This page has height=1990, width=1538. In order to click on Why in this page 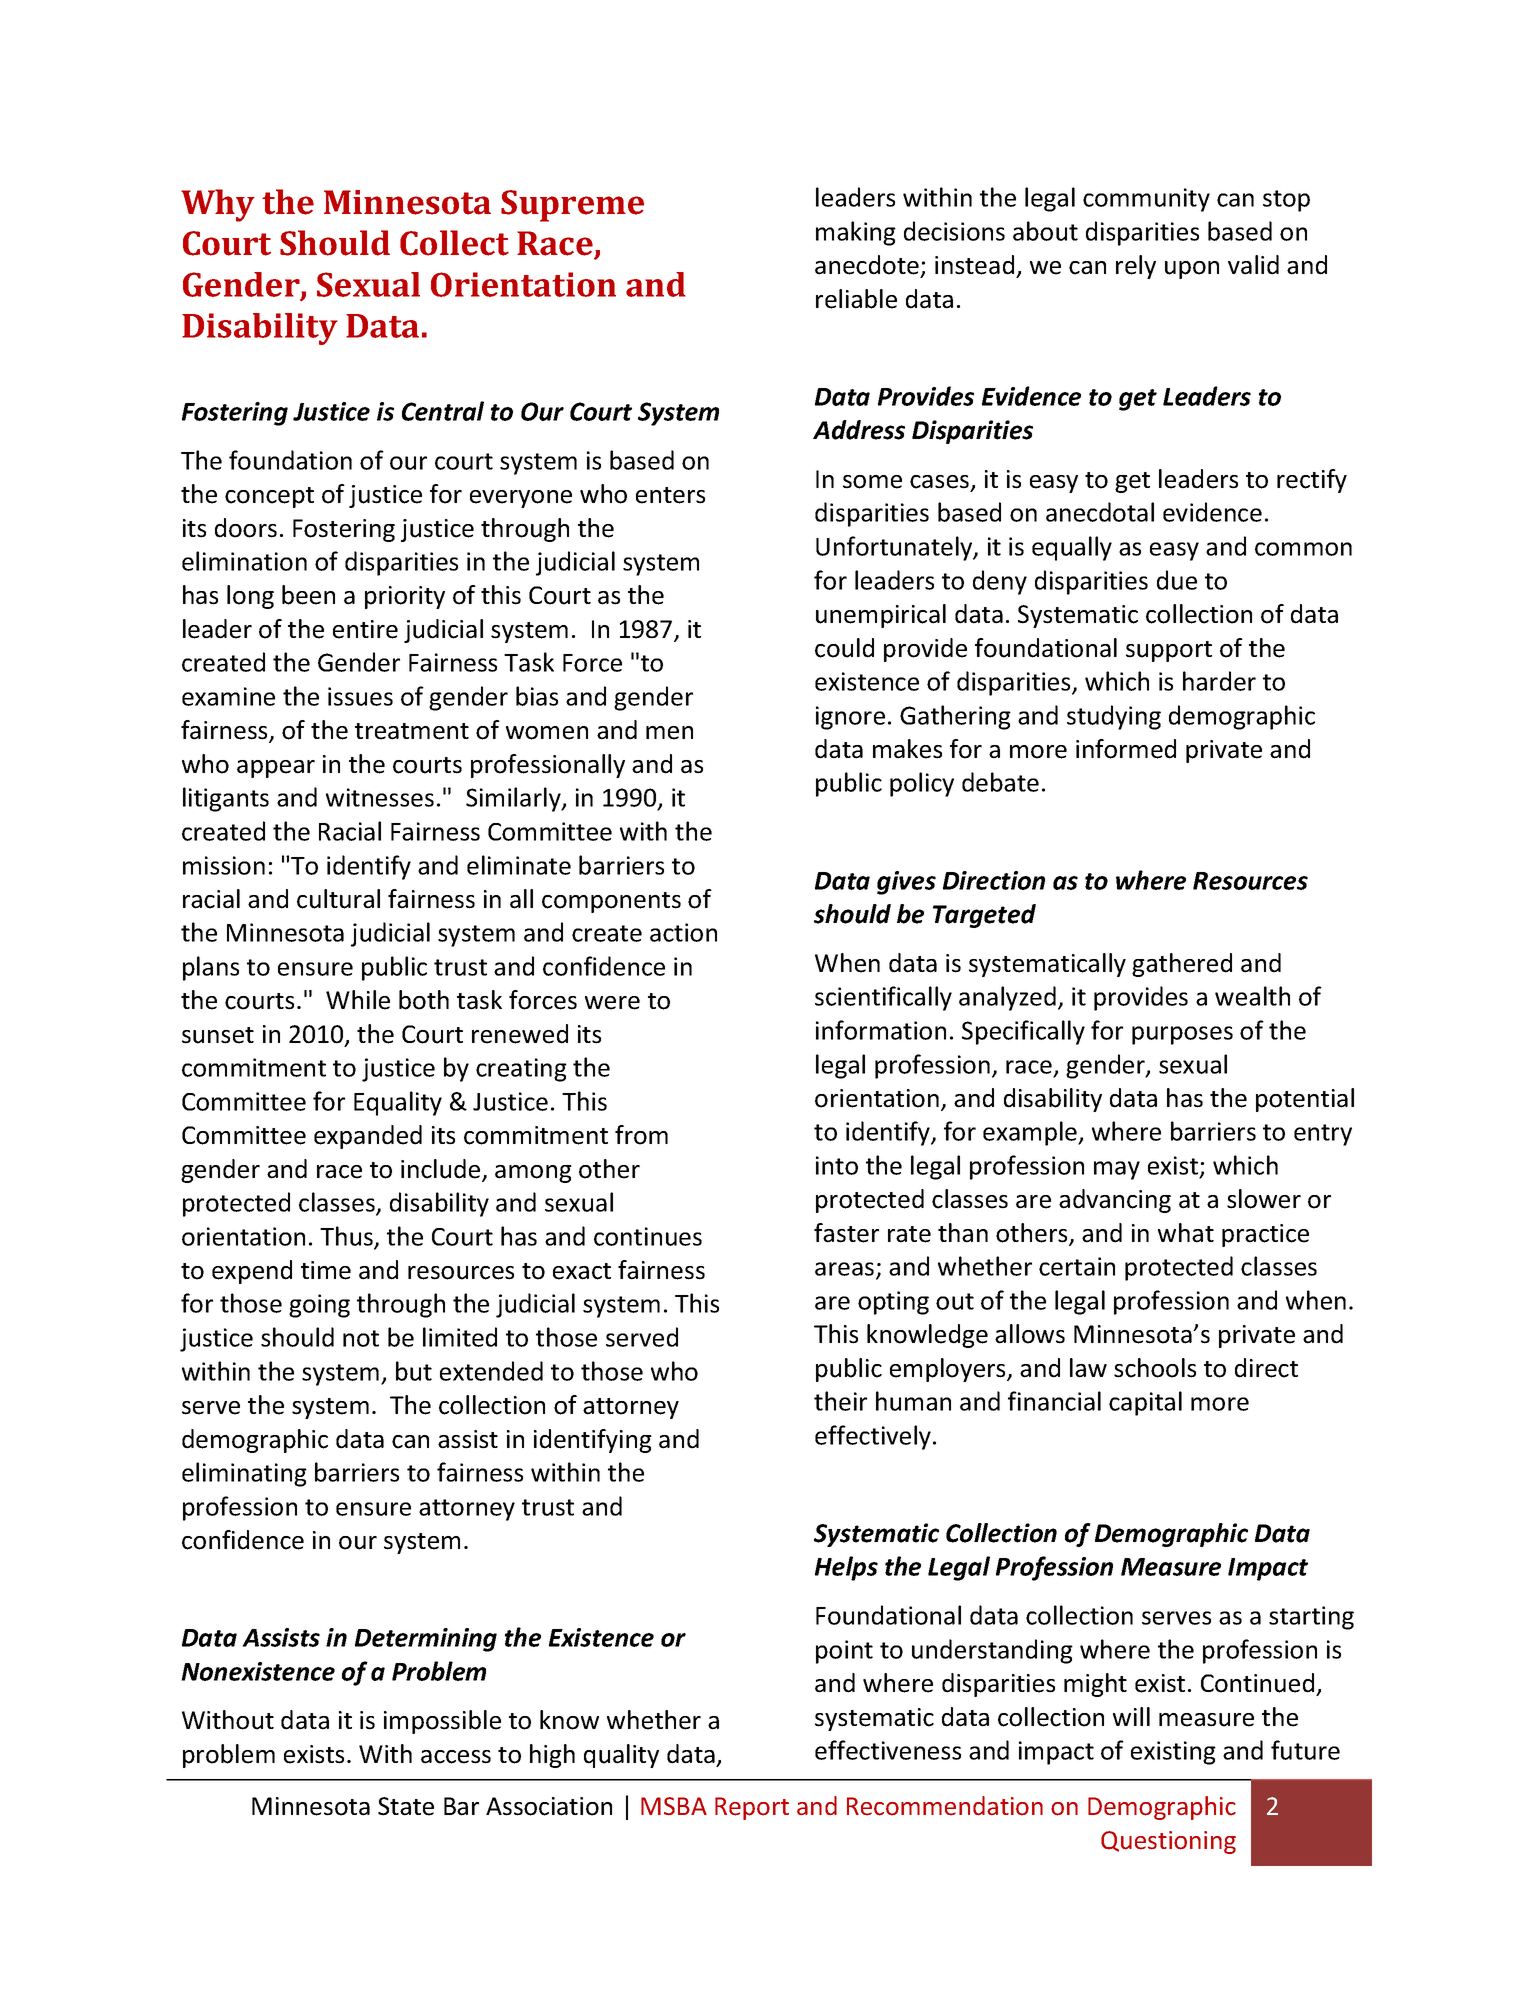, I will do `click(218, 205)`.
